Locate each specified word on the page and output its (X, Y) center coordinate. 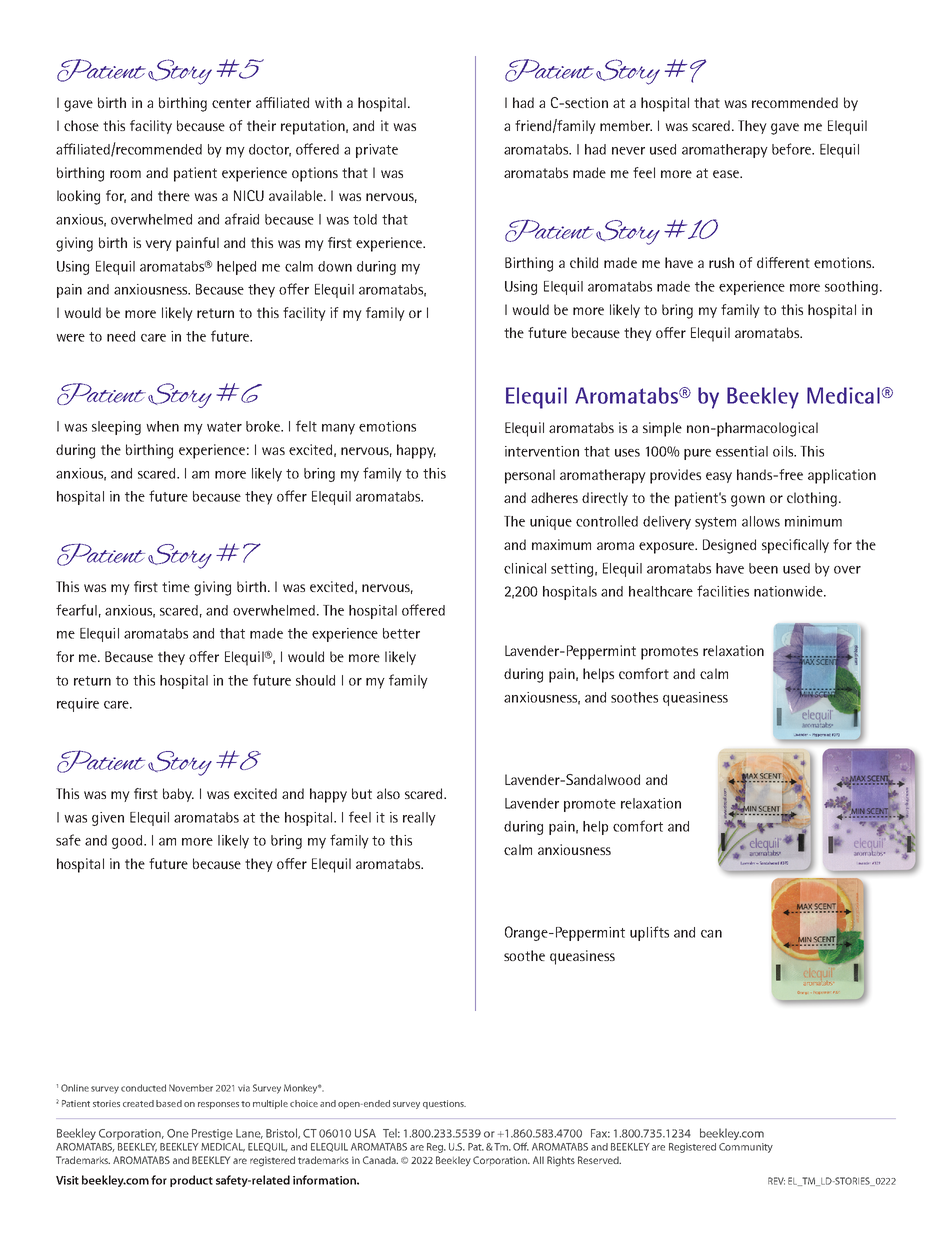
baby (178, 795)
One (178, 1133)
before (792, 149)
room (125, 174)
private (377, 151)
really (419, 819)
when (162, 426)
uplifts (649, 933)
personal (530, 476)
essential (742, 451)
